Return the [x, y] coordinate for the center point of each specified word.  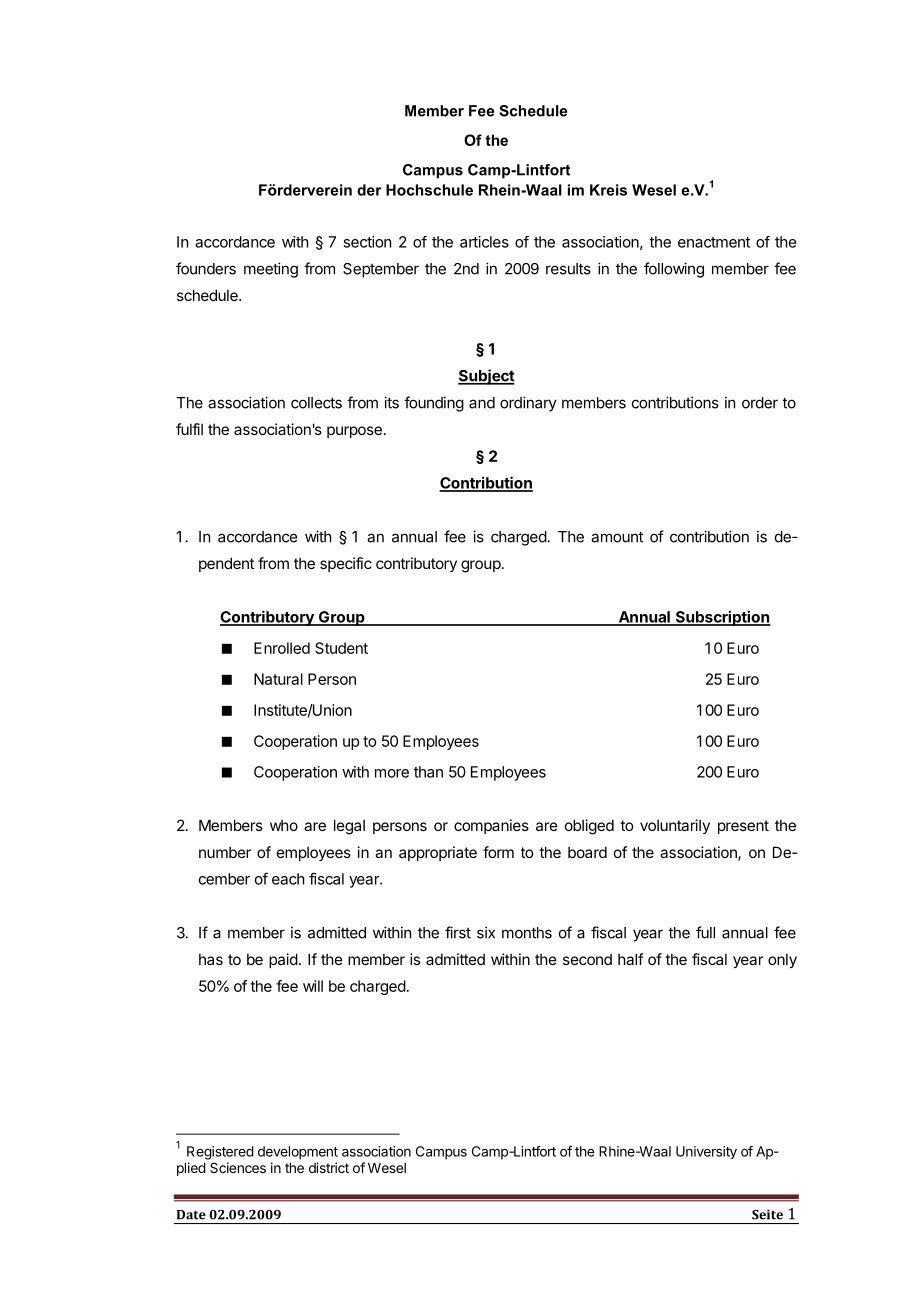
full [705, 932]
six [486, 932]
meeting [271, 270]
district [329, 1167]
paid [283, 960]
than [428, 772]
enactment [714, 242]
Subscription [722, 618]
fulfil [189, 429]
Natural [278, 679]
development [298, 1153]
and [482, 403]
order [760, 403]
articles [484, 242]
